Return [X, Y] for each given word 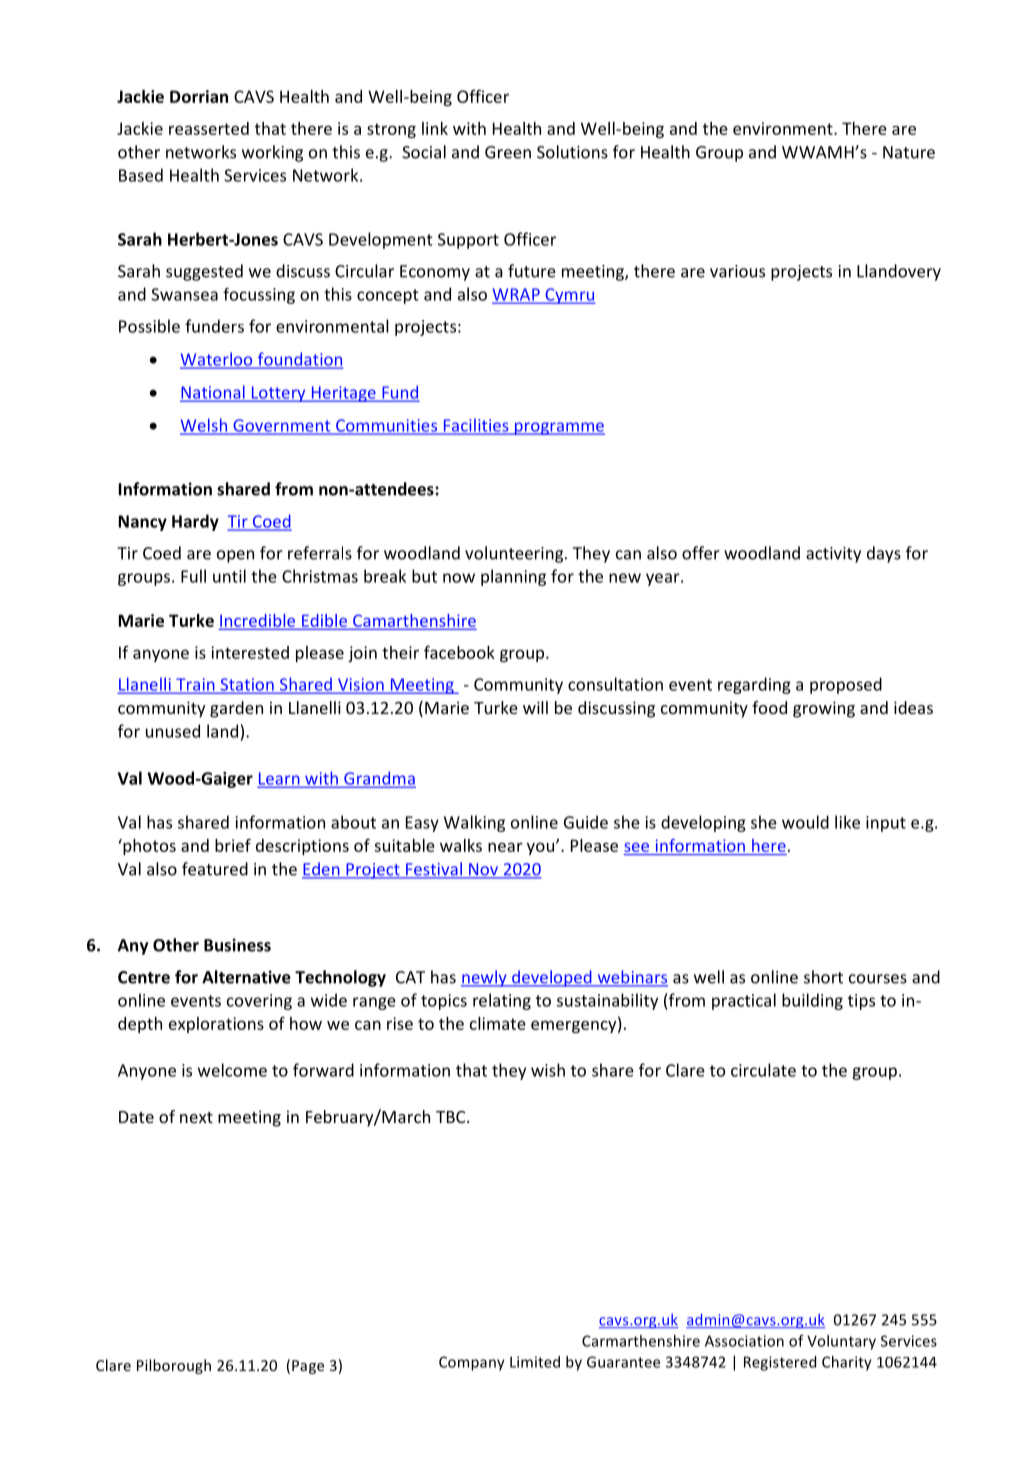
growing [824, 709]
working [272, 153]
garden [236, 709]
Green [508, 152]
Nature [909, 152]
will [535, 707]
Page [308, 1367]
